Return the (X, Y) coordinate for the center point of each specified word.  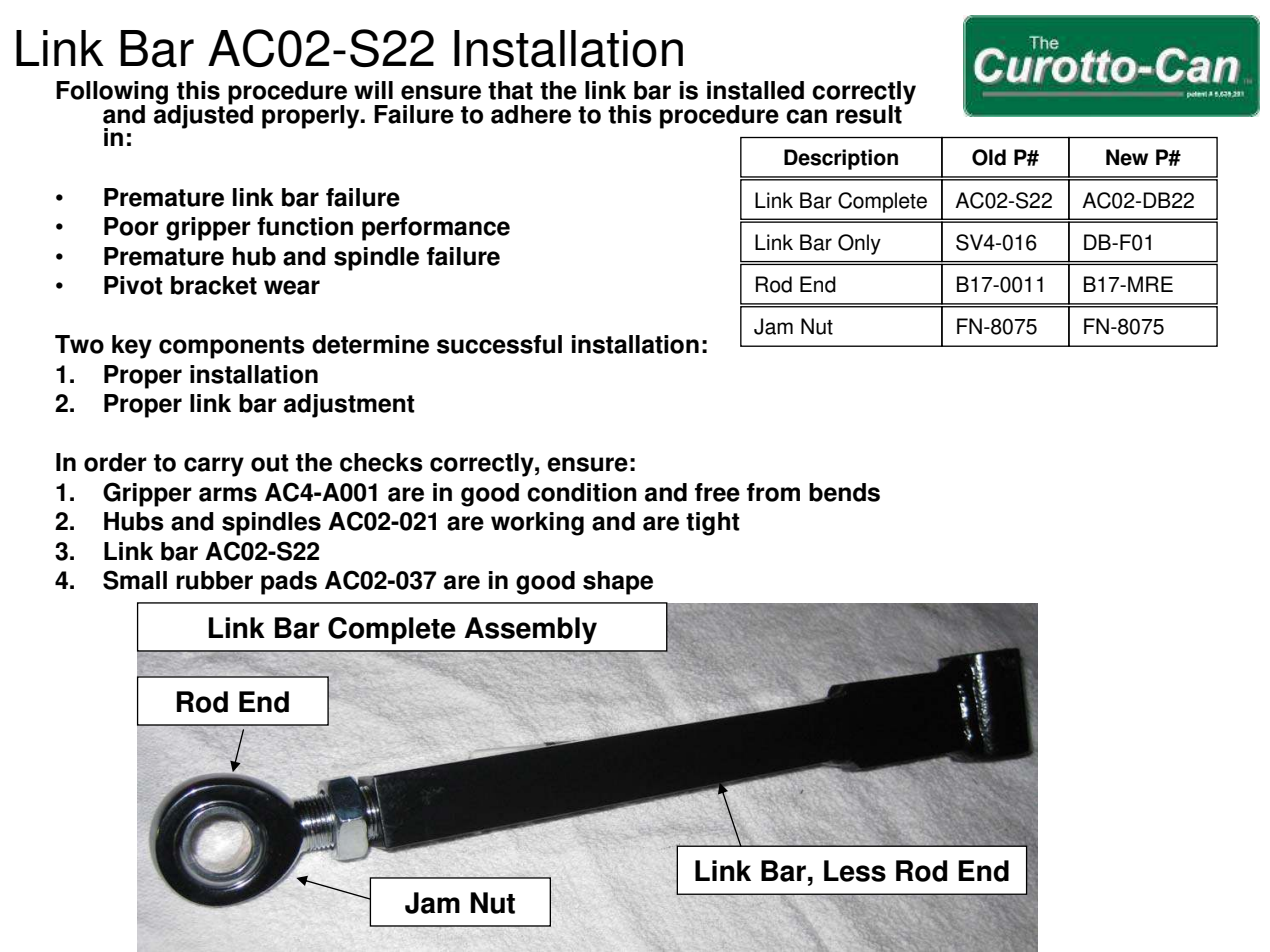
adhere (531, 114)
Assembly (530, 630)
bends (844, 492)
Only (859, 244)
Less (855, 871)
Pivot (133, 285)
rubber (214, 580)
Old (989, 157)
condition (582, 492)
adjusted (203, 115)
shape (618, 583)
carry (214, 467)
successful (499, 344)
